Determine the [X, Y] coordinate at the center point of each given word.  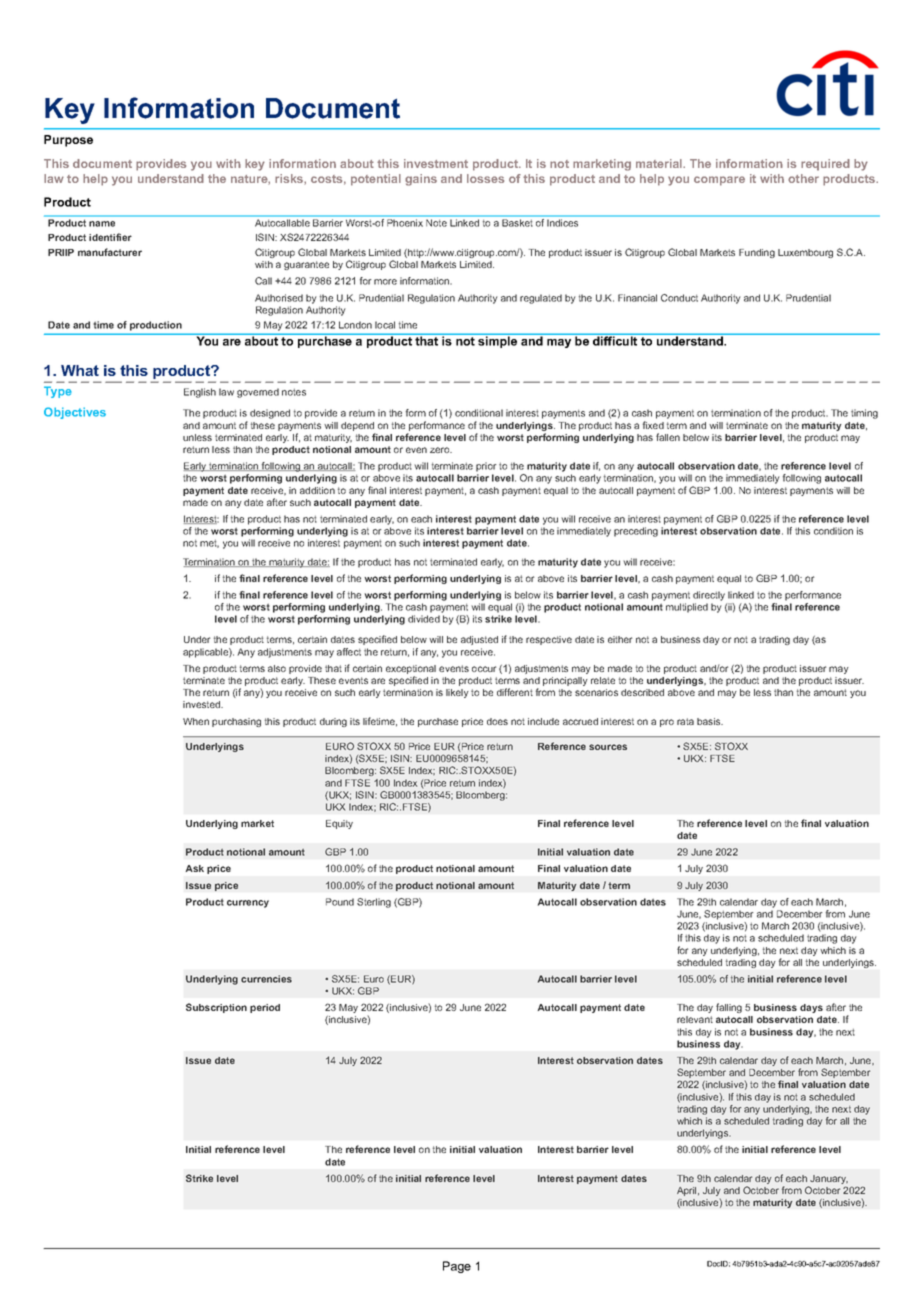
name [102, 224]
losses [485, 178]
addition [317, 490]
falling [729, 1008]
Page [457, 1267]
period [265, 1008]
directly [709, 596]
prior [486, 467]
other [803, 178]
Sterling [374, 903]
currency [248, 904]
